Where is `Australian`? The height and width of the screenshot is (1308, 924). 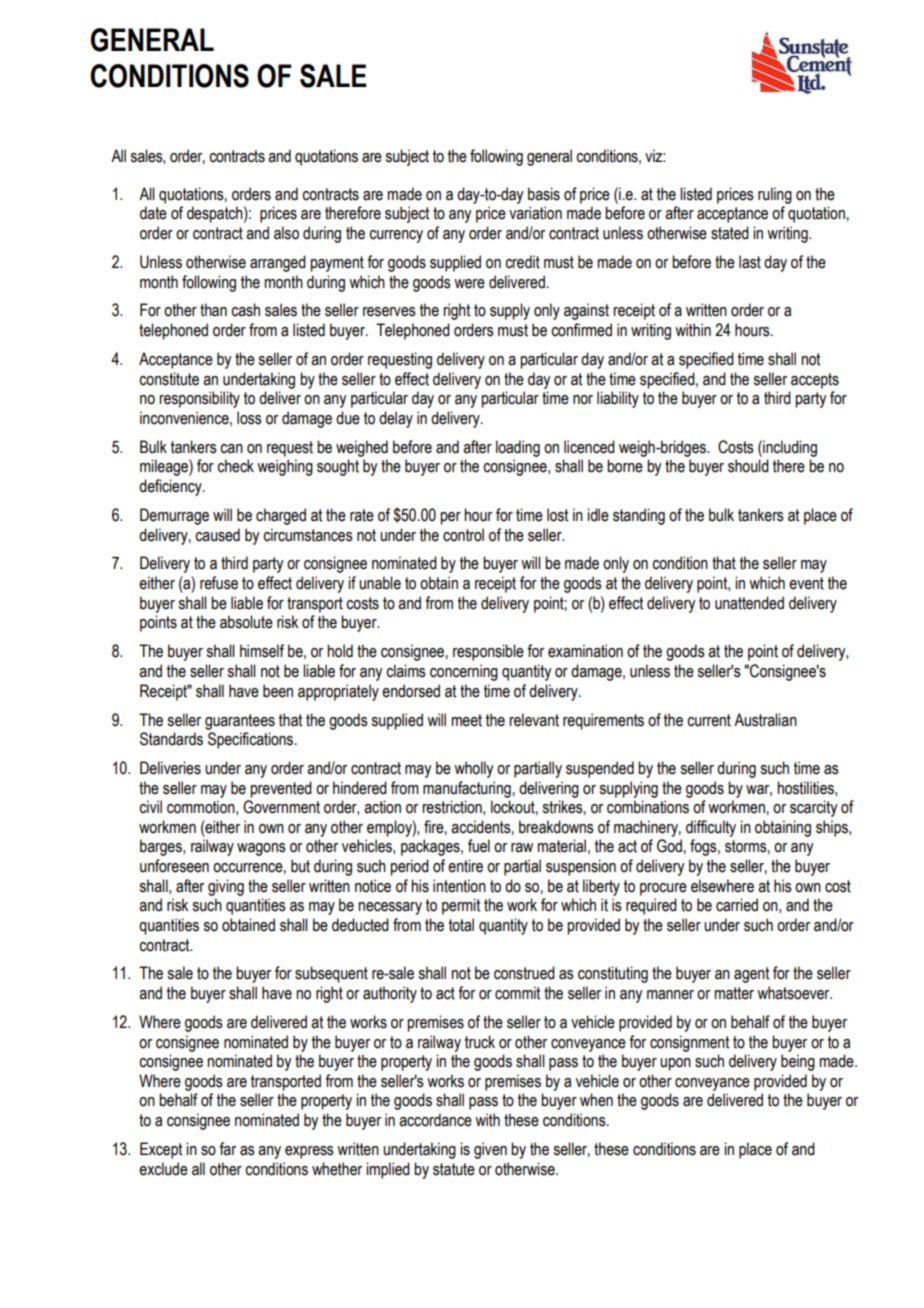 Australian is located at coordinates (765, 720).
